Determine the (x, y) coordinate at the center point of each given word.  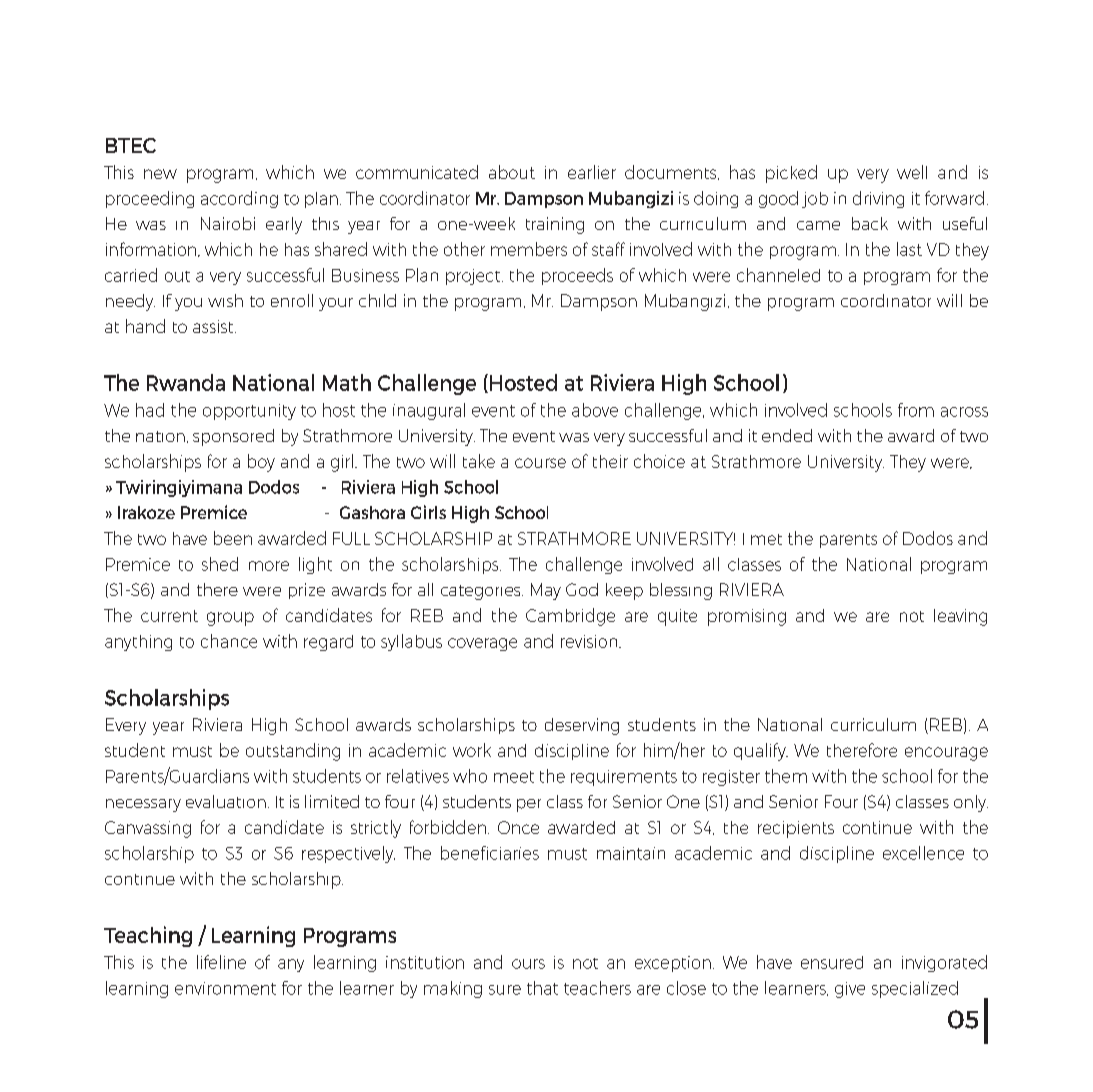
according (239, 199)
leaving (960, 617)
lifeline (221, 962)
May (546, 591)
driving (878, 199)
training (555, 225)
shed (220, 564)
